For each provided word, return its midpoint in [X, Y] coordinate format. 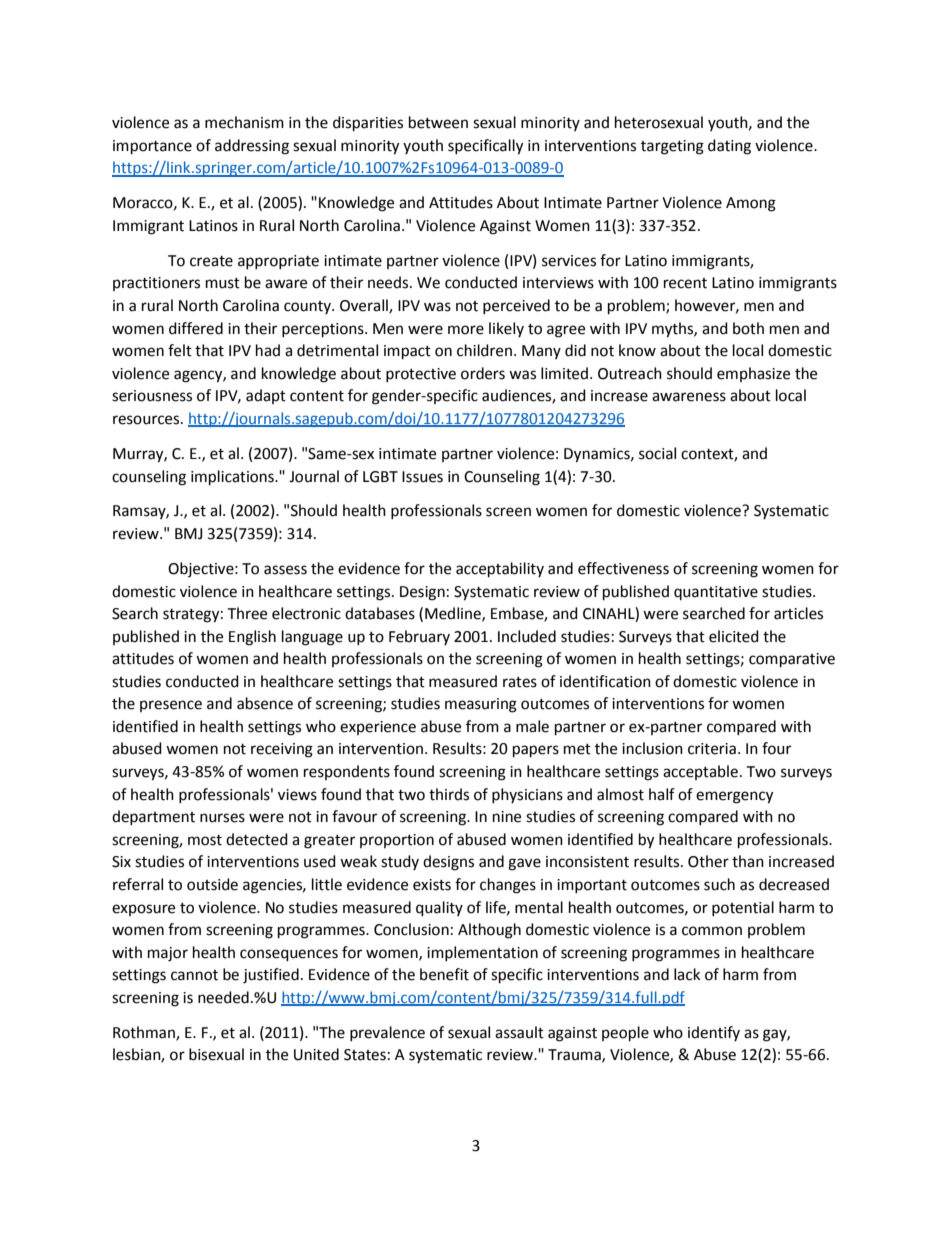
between [438, 122]
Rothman [145, 1033]
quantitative [716, 593]
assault [519, 1032]
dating [729, 147]
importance [152, 147]
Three [247, 613]
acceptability [500, 570]
